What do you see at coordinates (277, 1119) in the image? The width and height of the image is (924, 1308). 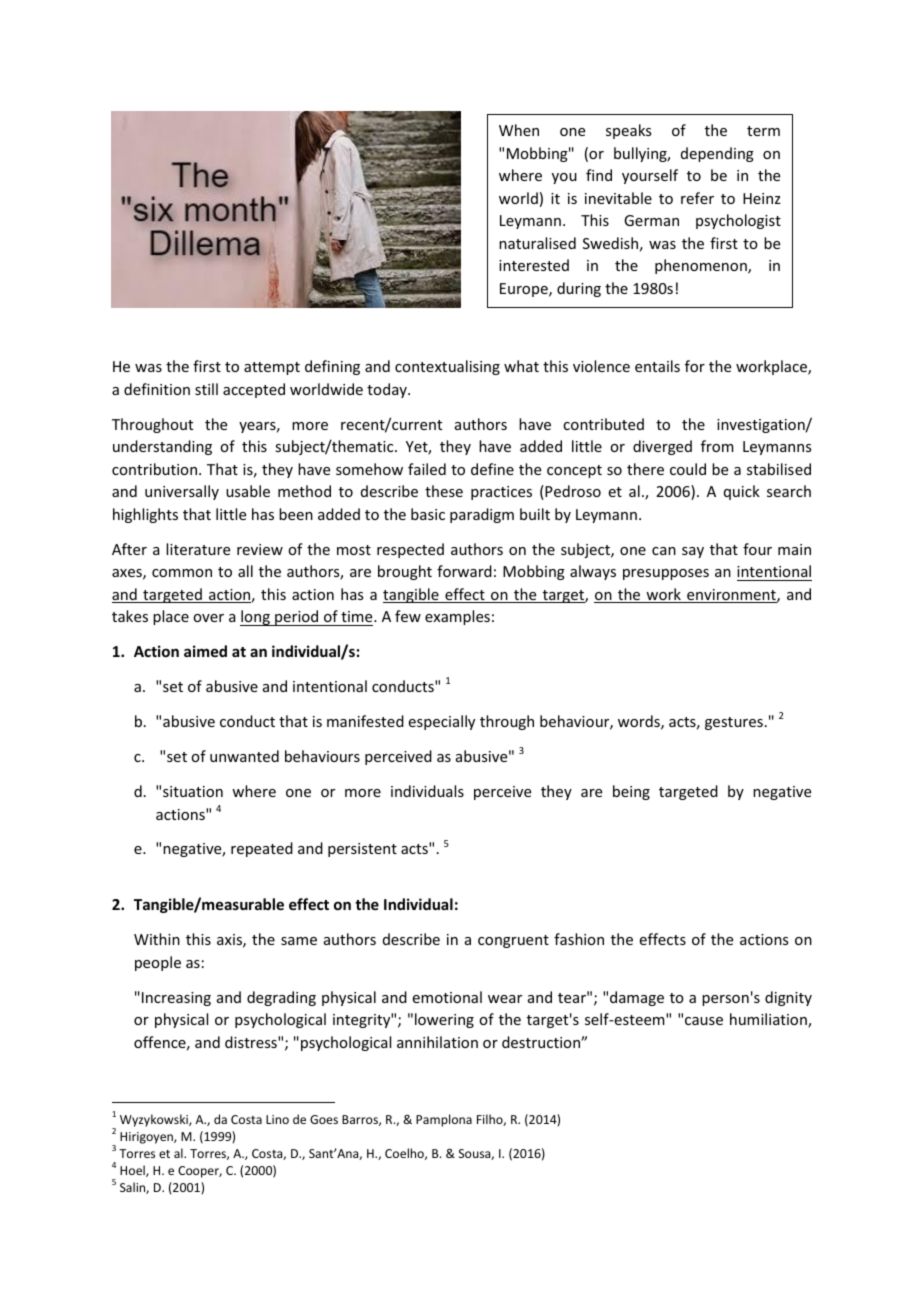 I see `Lino` at bounding box center [277, 1119].
